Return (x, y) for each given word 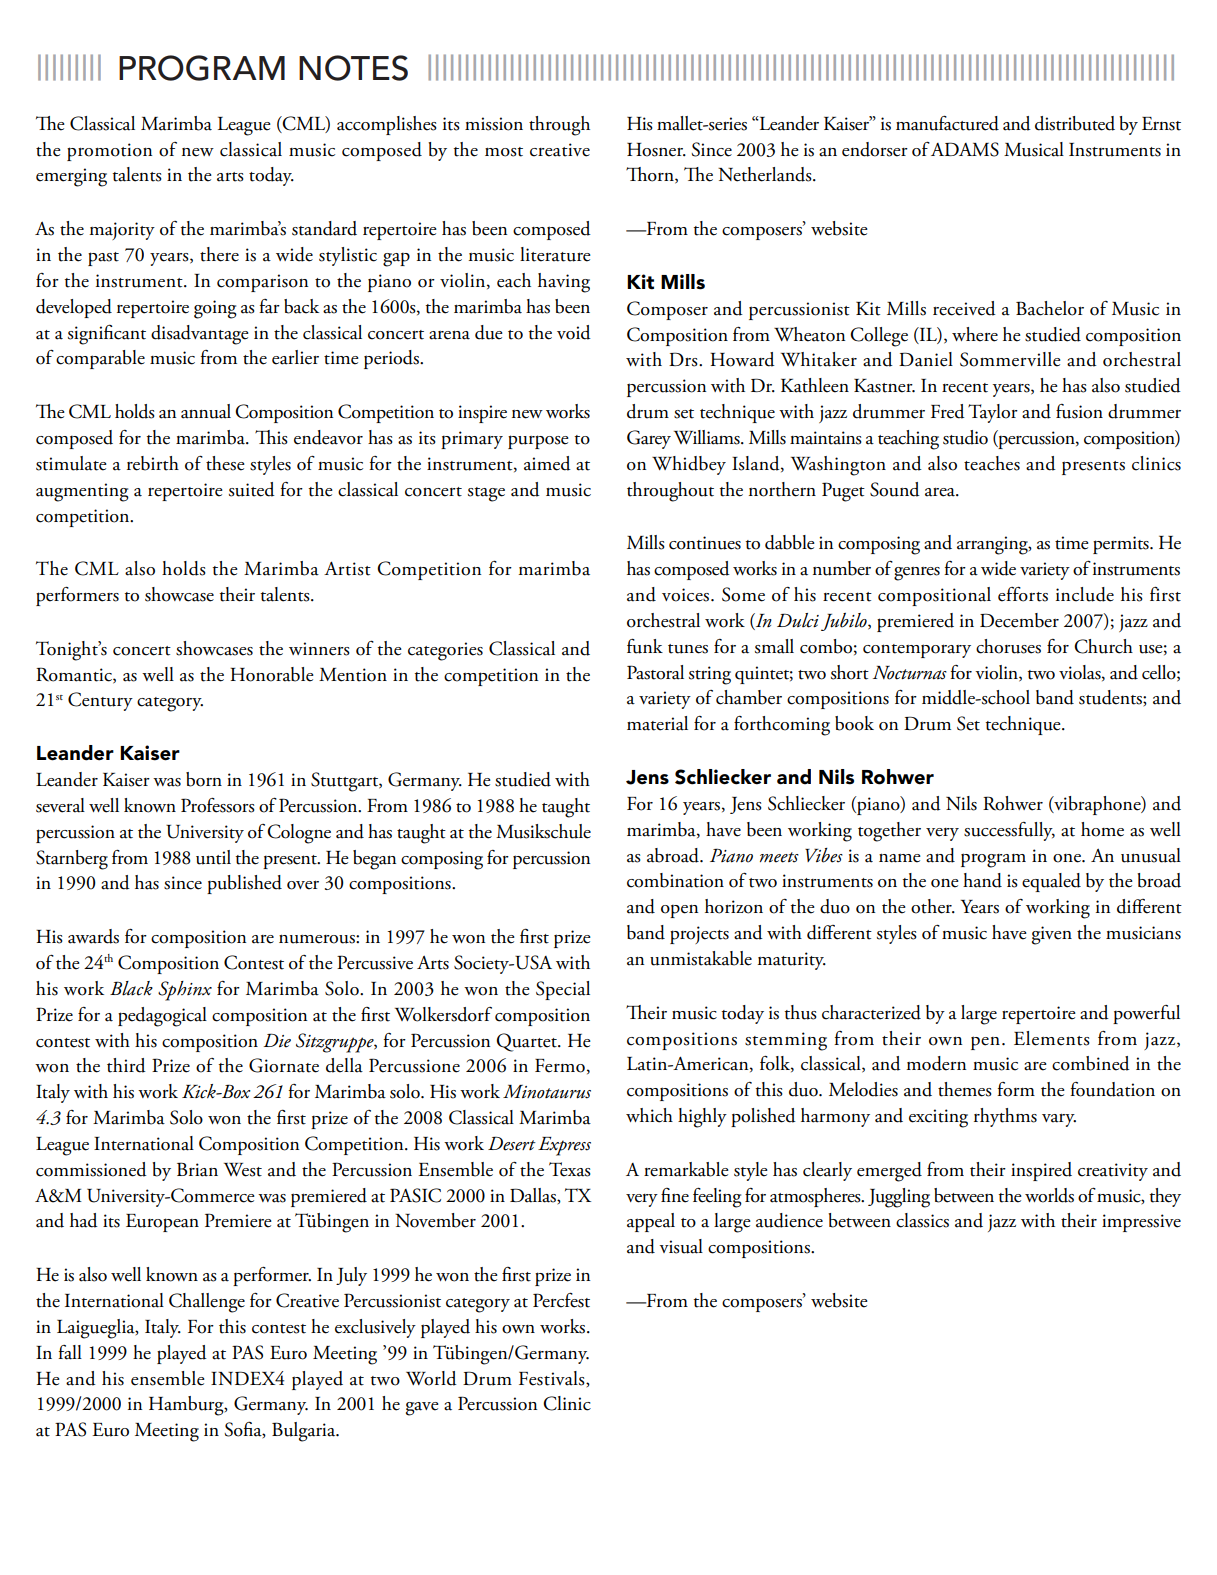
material (657, 723)
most (504, 152)
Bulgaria (305, 1432)
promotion (109, 152)
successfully (1009, 831)
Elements (1052, 1038)
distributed (1075, 123)
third (126, 1065)
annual (206, 411)
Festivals (553, 1378)
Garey (649, 439)
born (204, 779)
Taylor (993, 413)
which (649, 1115)
